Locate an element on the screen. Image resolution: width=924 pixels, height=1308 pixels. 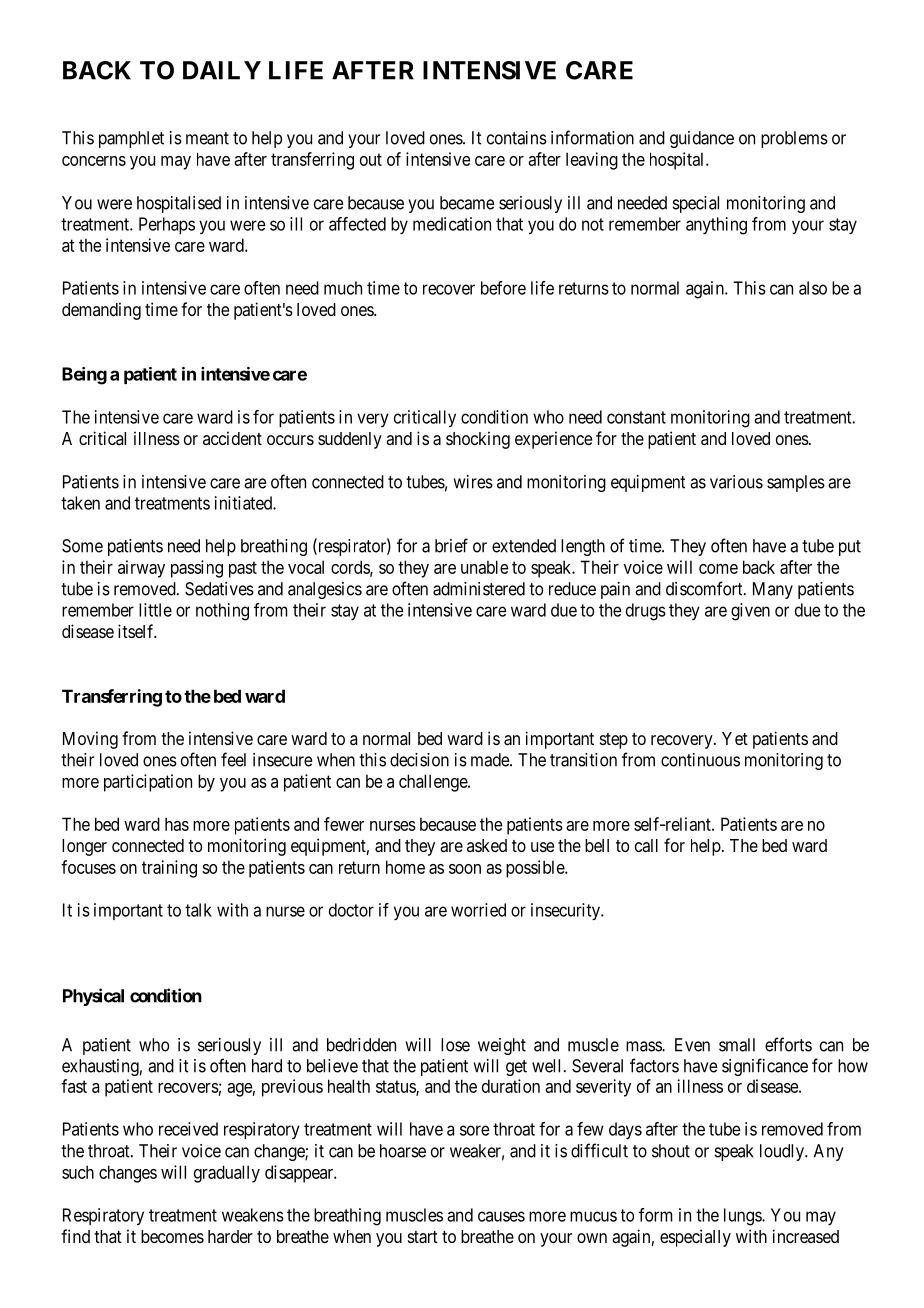
contains is located at coordinates (517, 138).
